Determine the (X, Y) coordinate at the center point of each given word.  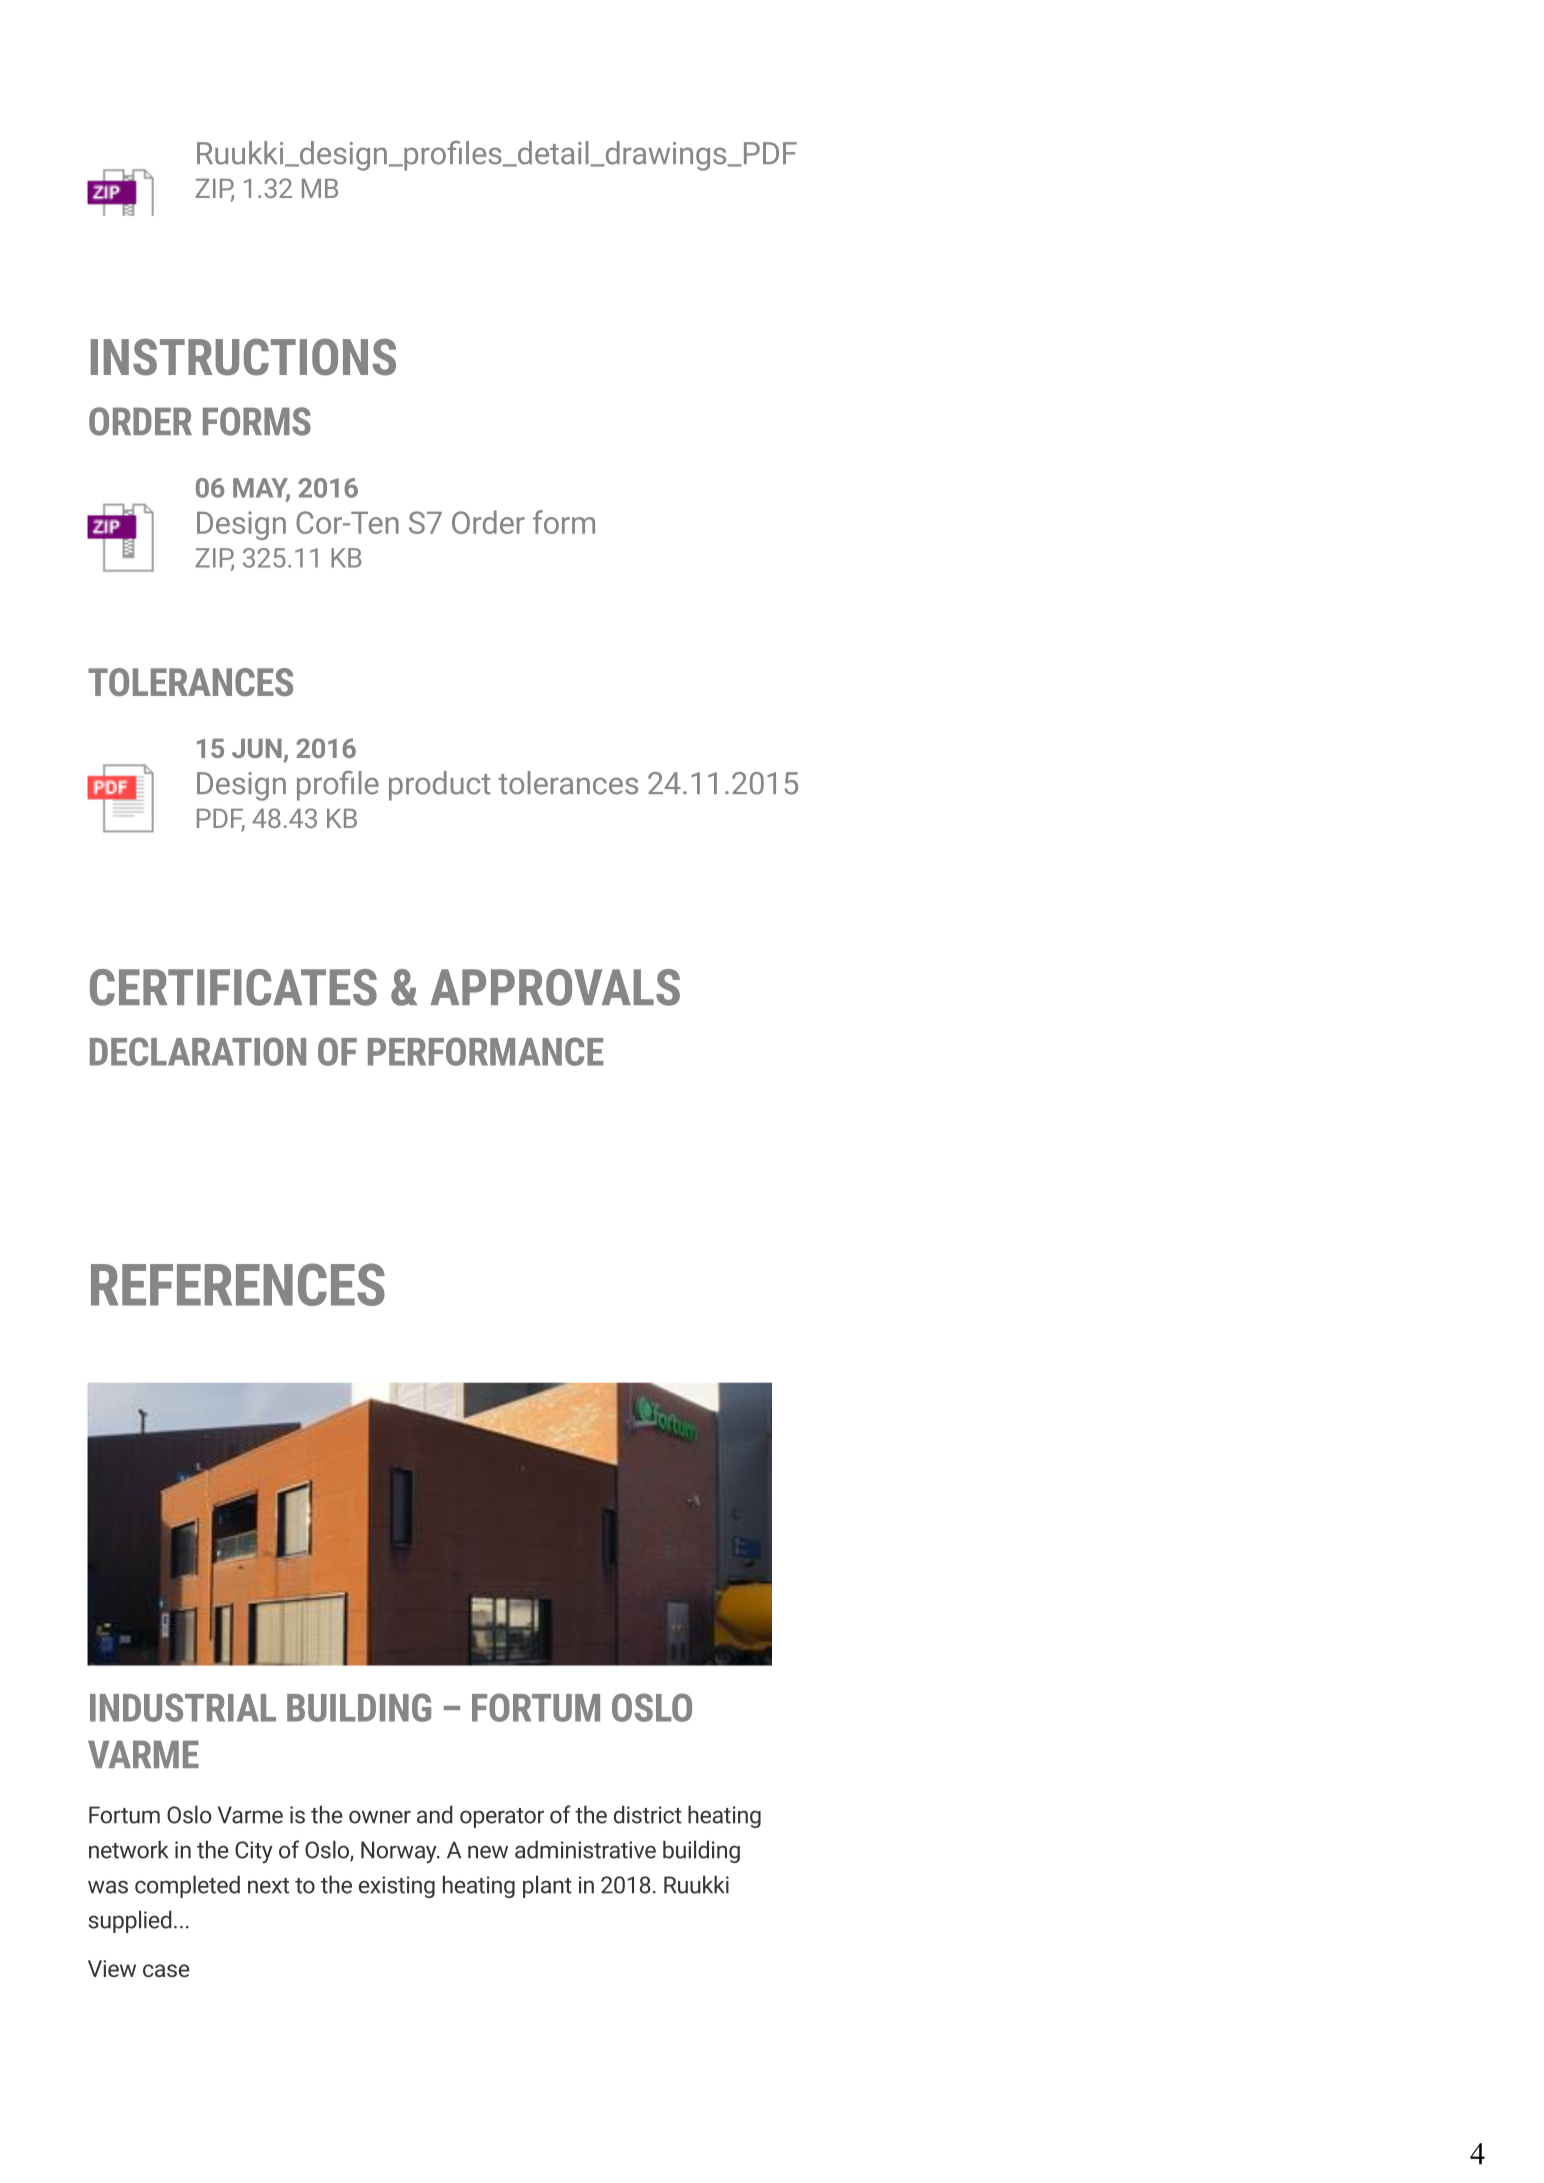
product (439, 786)
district (648, 1814)
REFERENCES (238, 1284)
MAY (261, 489)
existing (397, 1887)
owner (380, 1817)
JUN (257, 748)
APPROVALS (555, 987)
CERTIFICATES (233, 987)
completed (187, 1886)
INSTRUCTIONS (243, 357)
